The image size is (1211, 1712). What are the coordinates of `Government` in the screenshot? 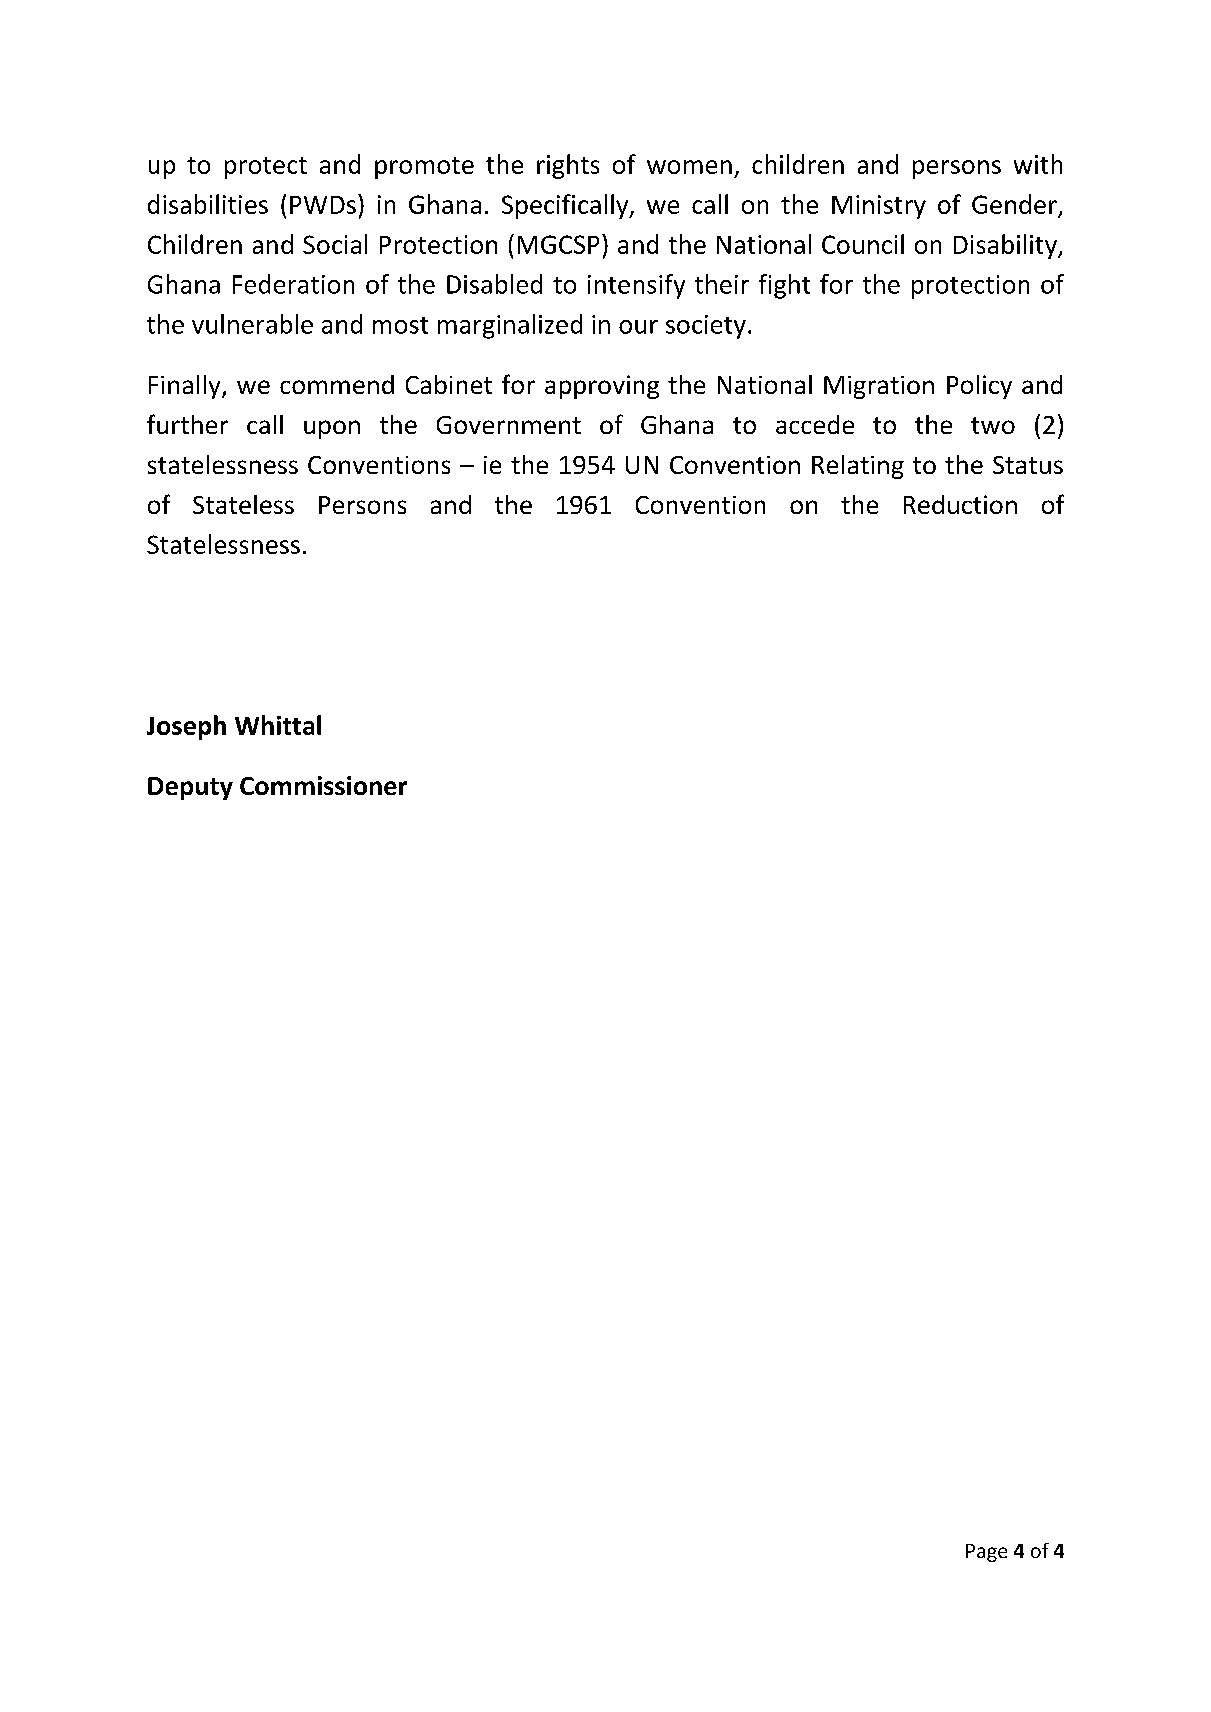 It's located at (509, 425).
